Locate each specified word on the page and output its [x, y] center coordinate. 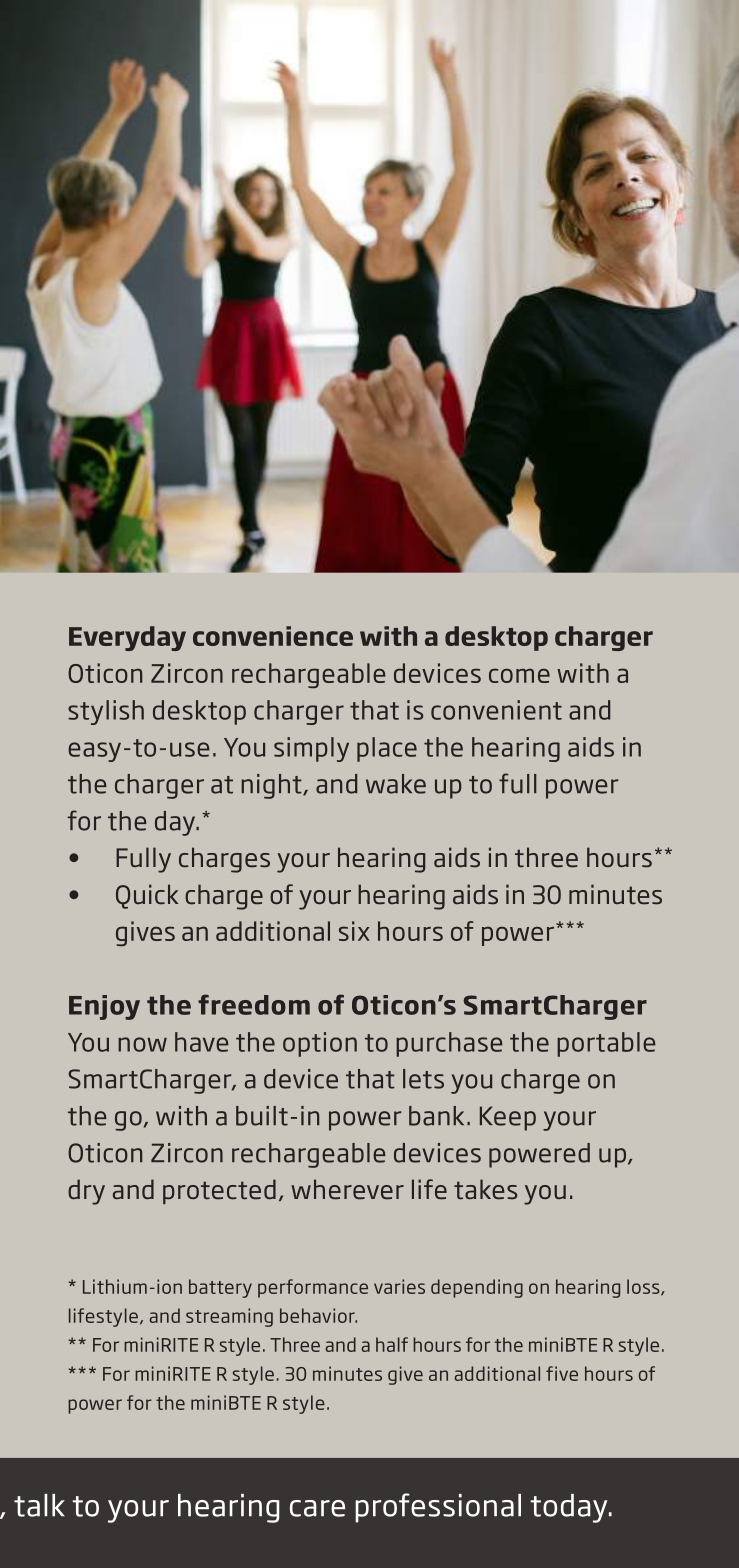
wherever [347, 1189]
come [519, 675]
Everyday [127, 638]
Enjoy [104, 1007]
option [320, 1044]
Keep [508, 1118]
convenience [273, 636]
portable [606, 1044]
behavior [318, 1315]
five [562, 1373]
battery [220, 1288]
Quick [147, 896]
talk [39, 1505]
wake [396, 784]
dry [86, 1192]
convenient [496, 710]
